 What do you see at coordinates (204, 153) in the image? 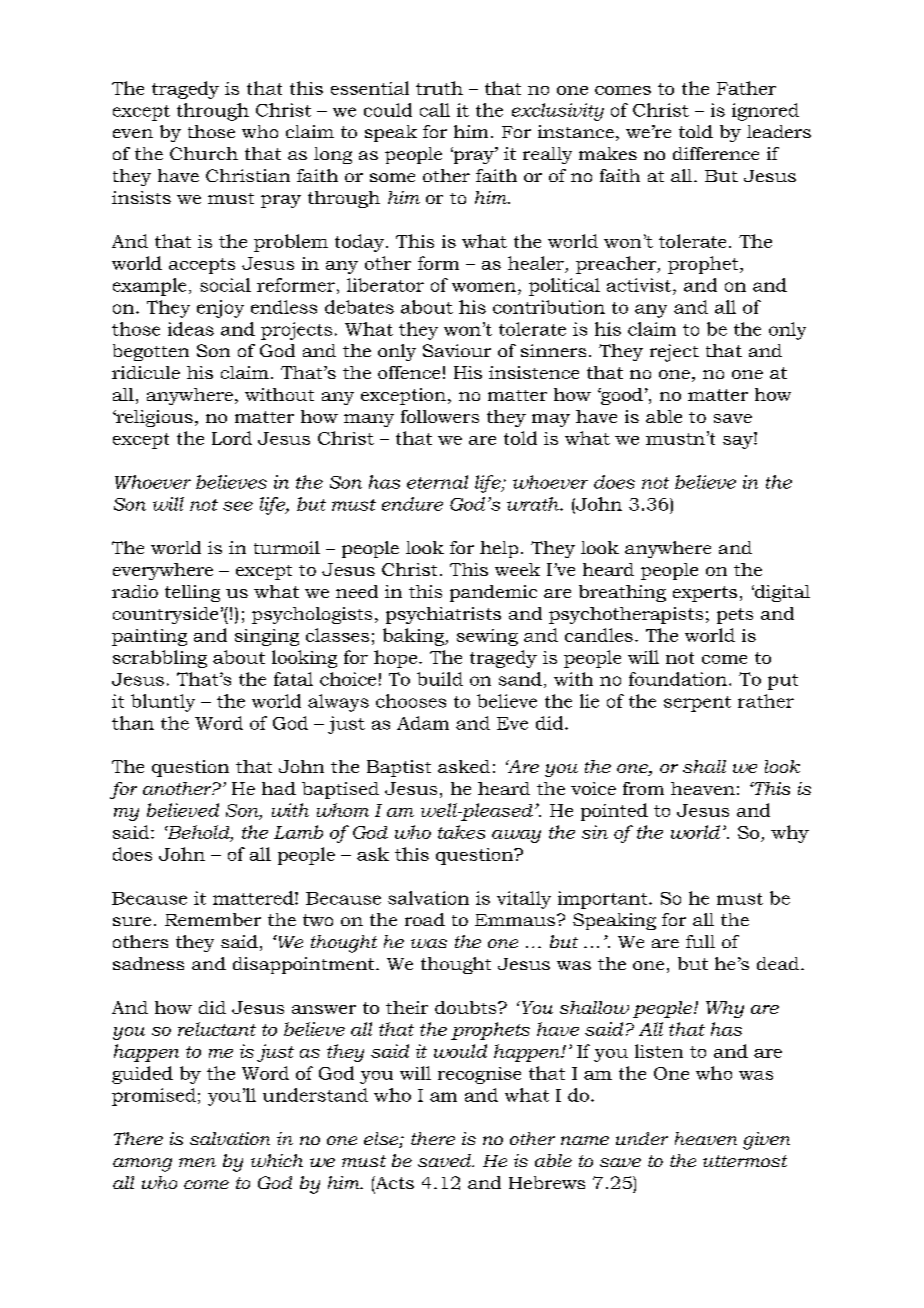
I see `Church` at bounding box center [204, 153].
